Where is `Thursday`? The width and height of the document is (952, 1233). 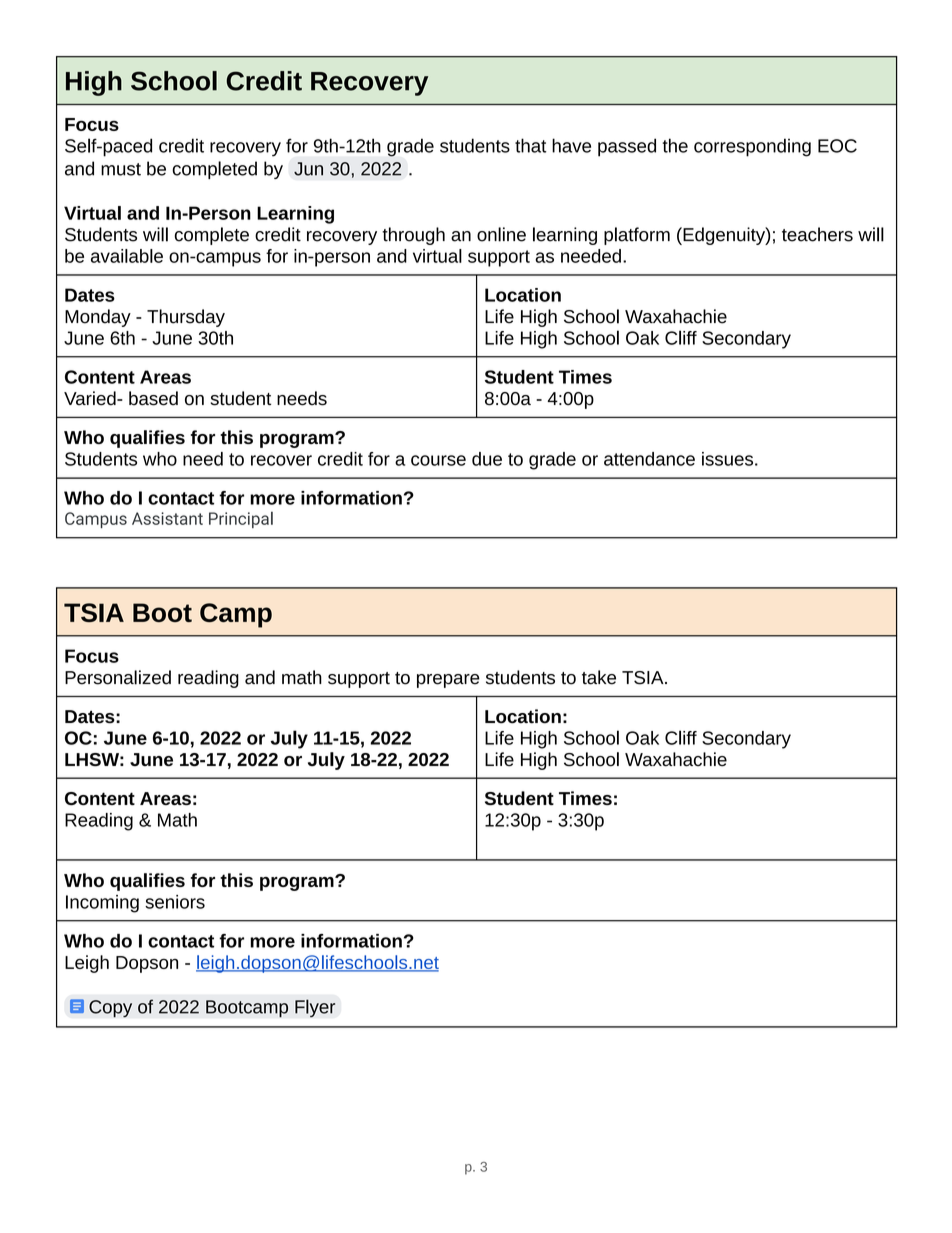 Thursday is located at coordinates (186, 318).
